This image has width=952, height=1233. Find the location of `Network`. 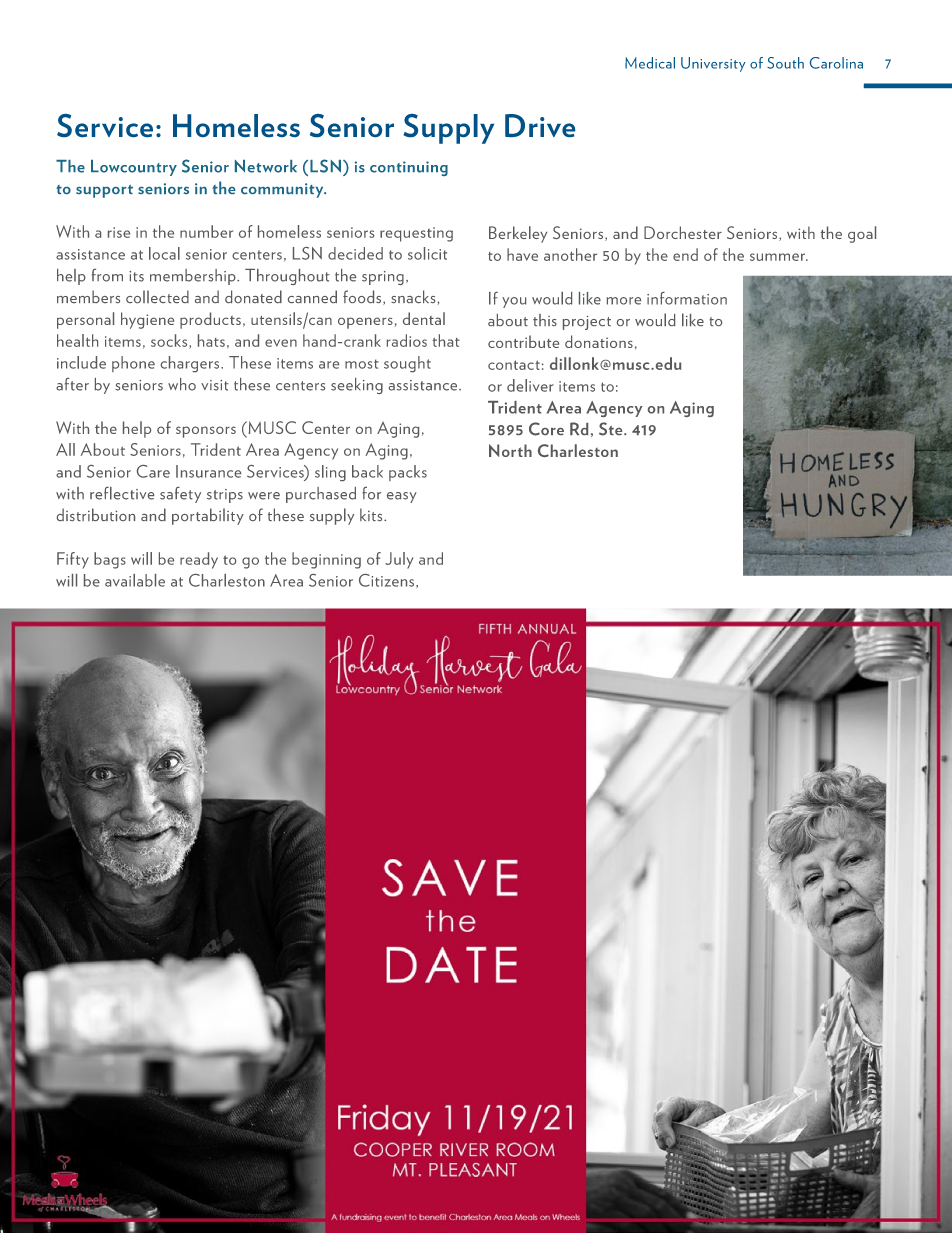

Network is located at coordinates (266, 166).
